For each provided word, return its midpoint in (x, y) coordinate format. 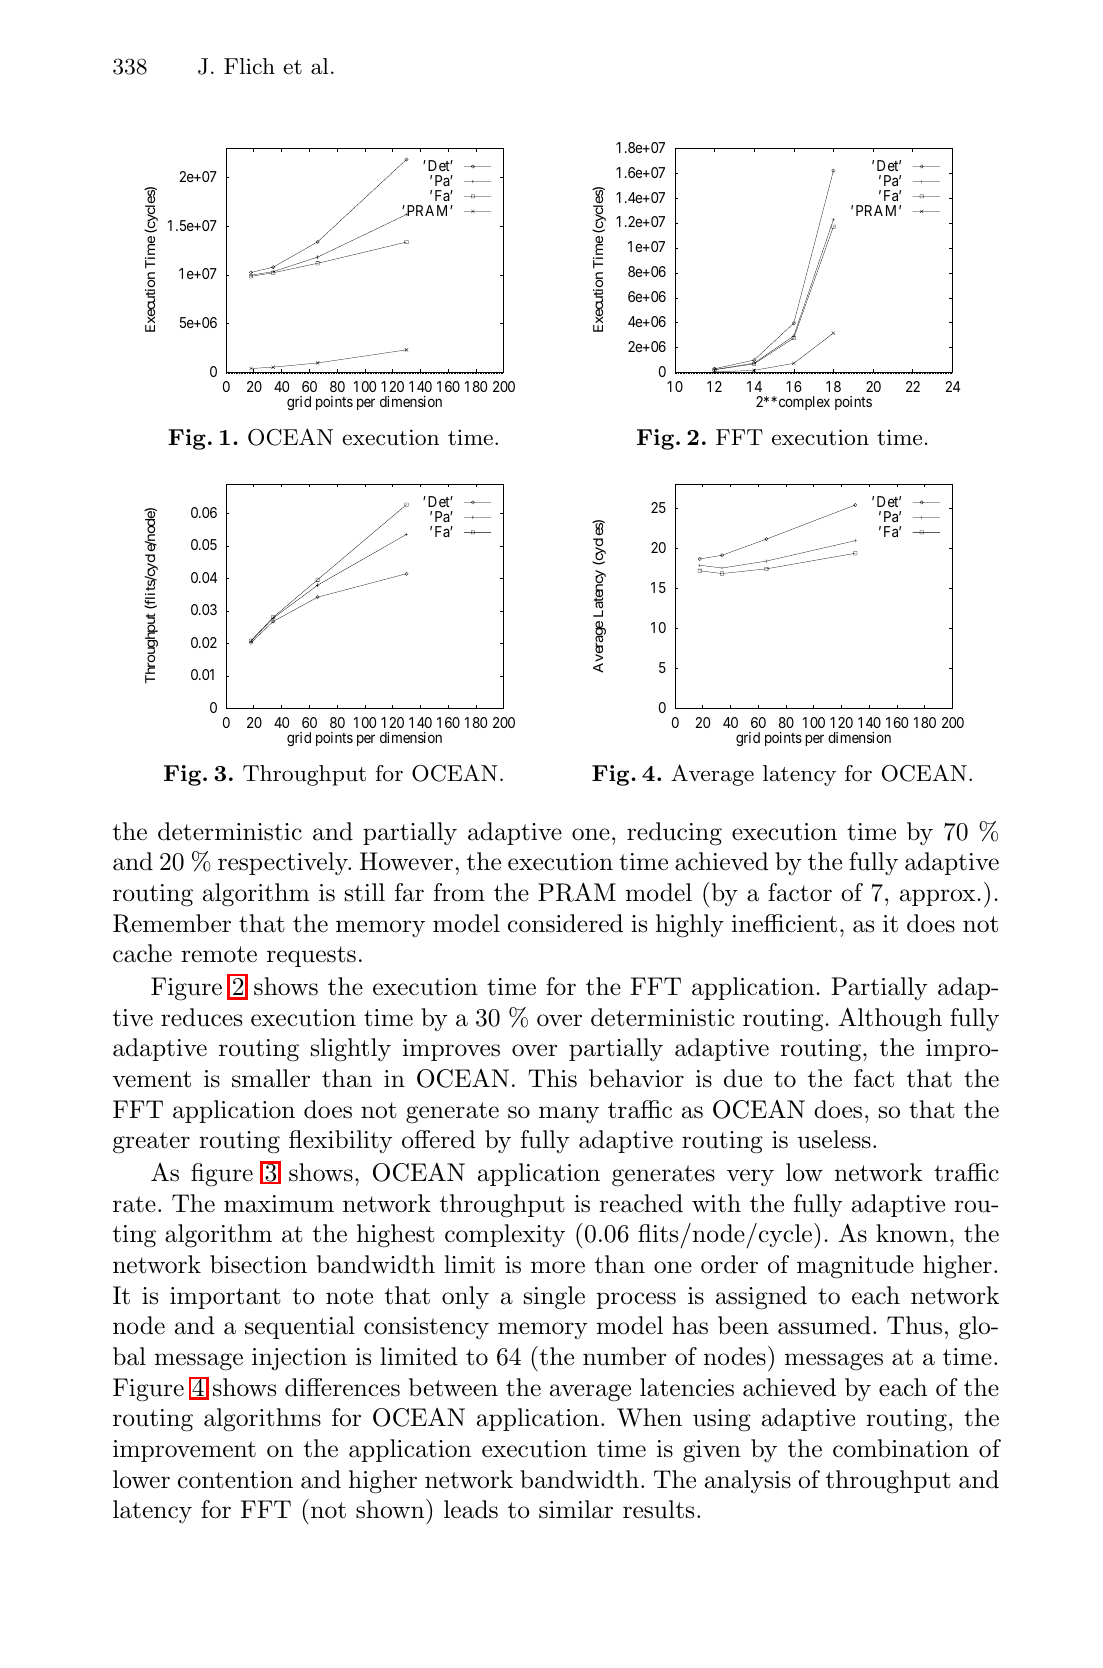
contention (235, 1480)
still (365, 892)
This (552, 1078)
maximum (279, 1204)
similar (576, 1509)
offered (438, 1139)
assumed (824, 1325)
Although (890, 1019)
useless (834, 1139)
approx (937, 897)
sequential (300, 1327)
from (459, 892)
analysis (748, 1481)
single (554, 1298)
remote (219, 954)
